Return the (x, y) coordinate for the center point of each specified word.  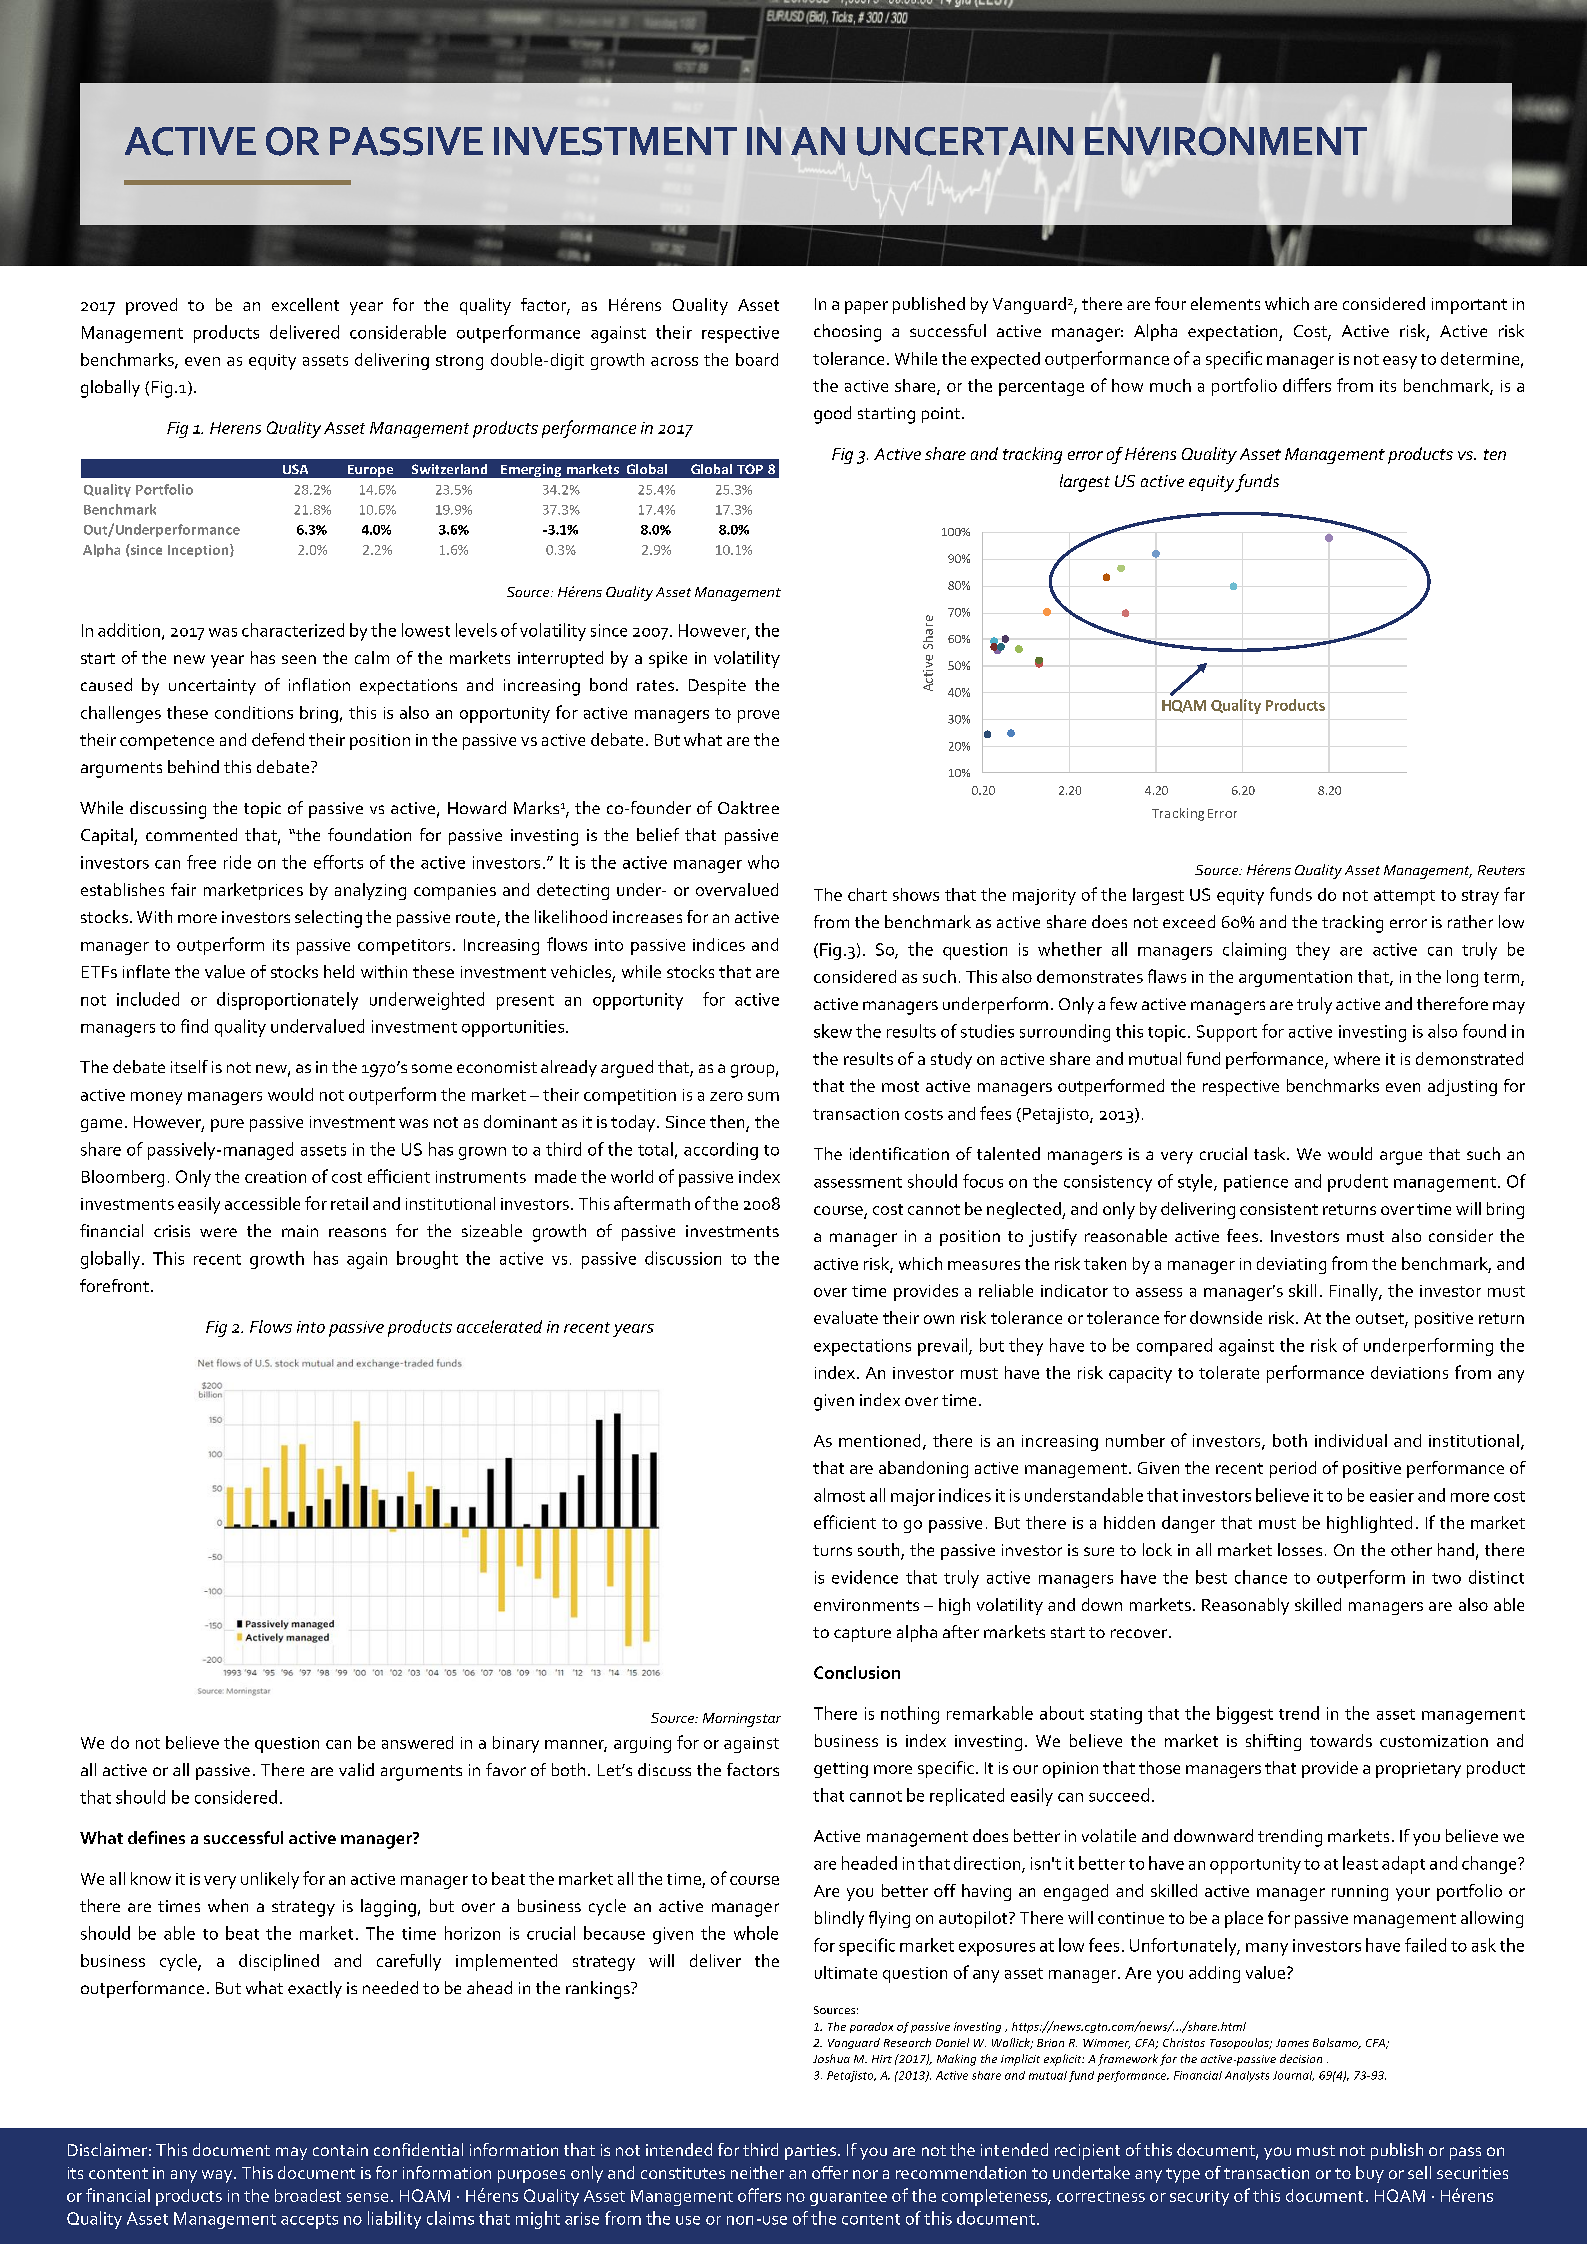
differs (1307, 385)
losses (1300, 1549)
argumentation (1295, 979)
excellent (305, 304)
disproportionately (287, 1001)
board (757, 359)
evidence (865, 1577)
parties (812, 2152)
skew (833, 1031)
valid (356, 1769)
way (218, 2176)
